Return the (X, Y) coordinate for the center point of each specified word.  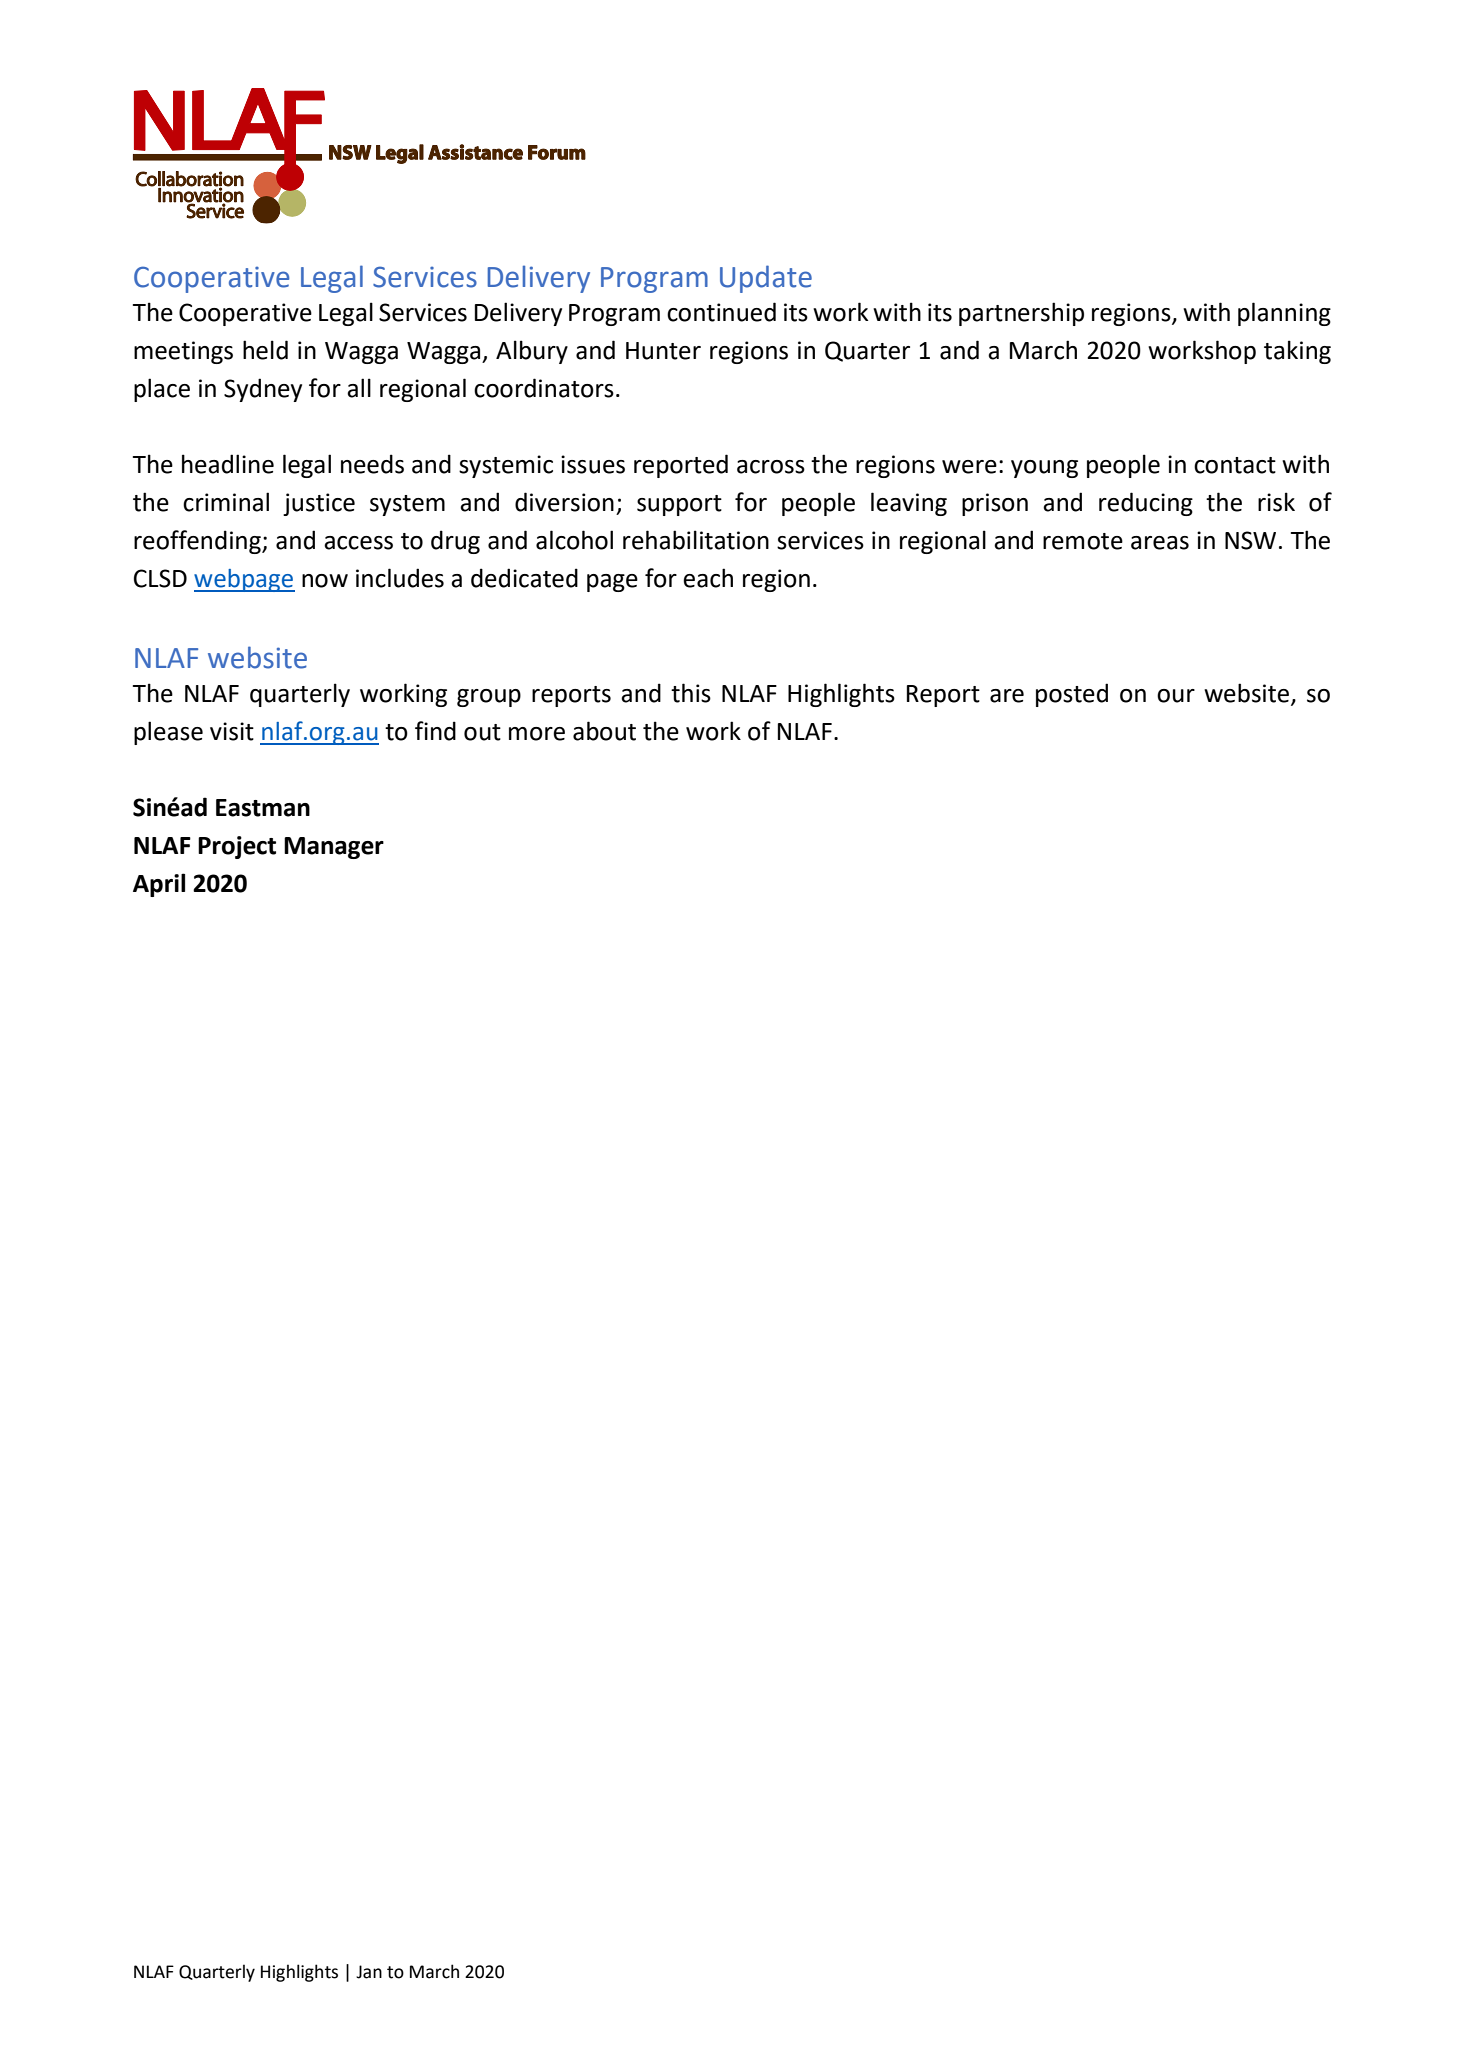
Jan (369, 1972)
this (691, 693)
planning (1284, 314)
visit (232, 731)
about (604, 731)
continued (721, 312)
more (537, 734)
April (159, 885)
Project (237, 847)
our (1176, 696)
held (265, 350)
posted (1072, 695)
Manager (334, 848)
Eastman (263, 808)
